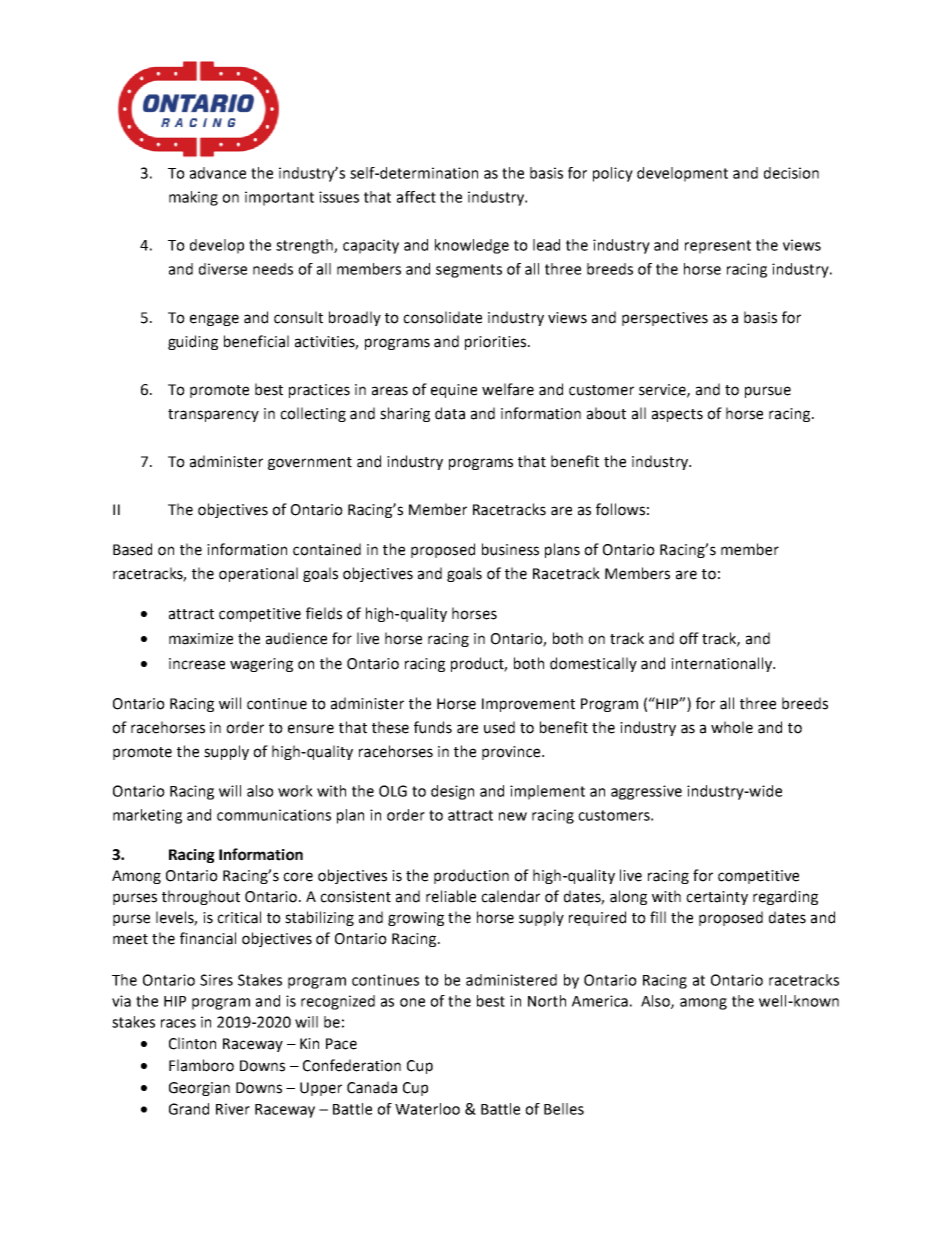 Image resolution: width=952 pixels, height=1233 pixels. What do you see at coordinates (427, 1109) in the document?
I see `Waterloo` at bounding box center [427, 1109].
